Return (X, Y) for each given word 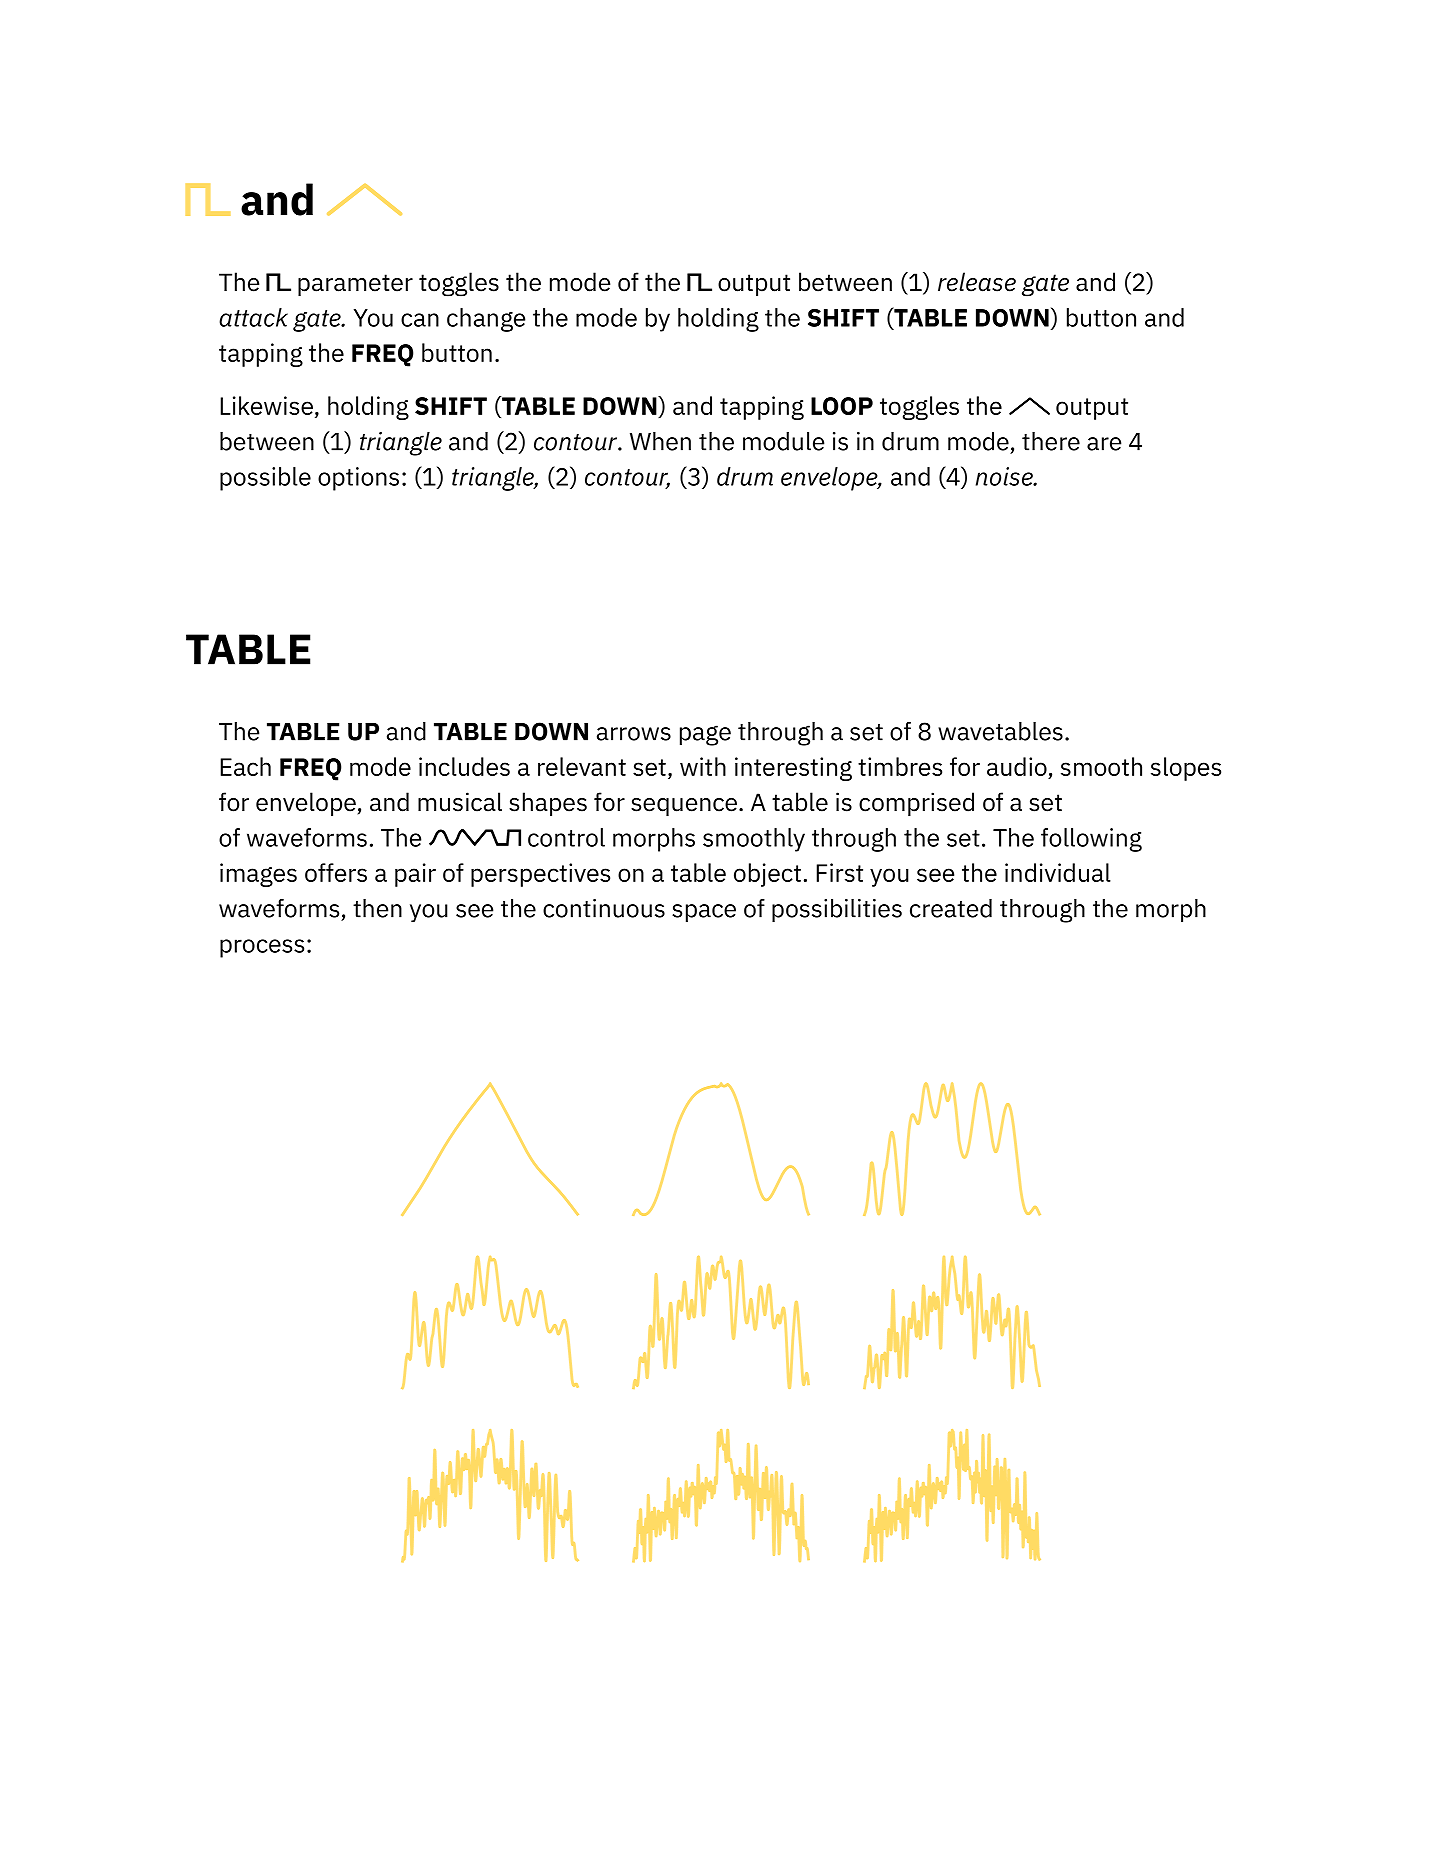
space (704, 913)
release (977, 282)
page (705, 735)
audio (1018, 768)
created (951, 908)
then (377, 908)
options (358, 479)
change (486, 320)
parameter (355, 285)
